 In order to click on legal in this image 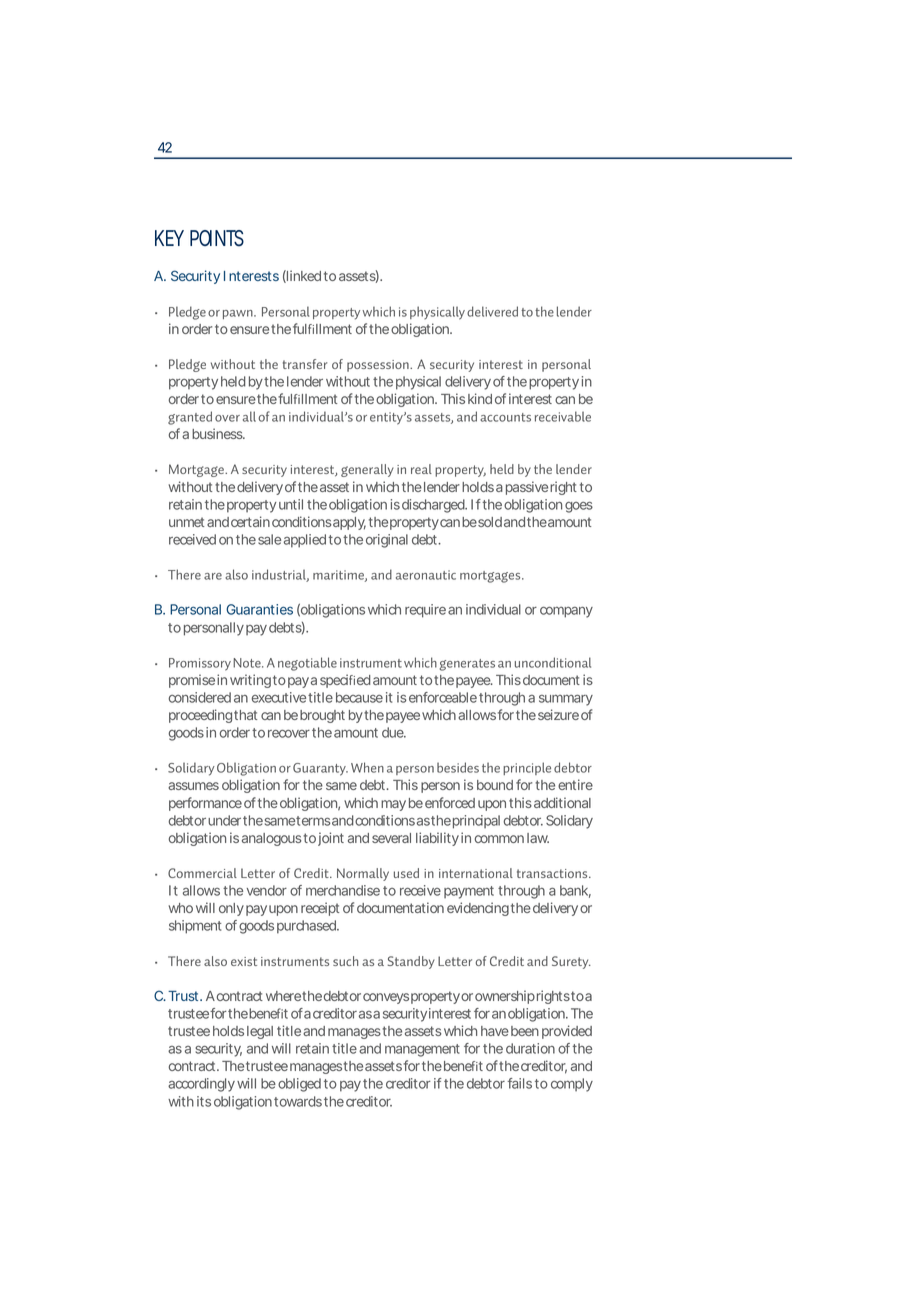, I will do `click(260, 1032)`.
